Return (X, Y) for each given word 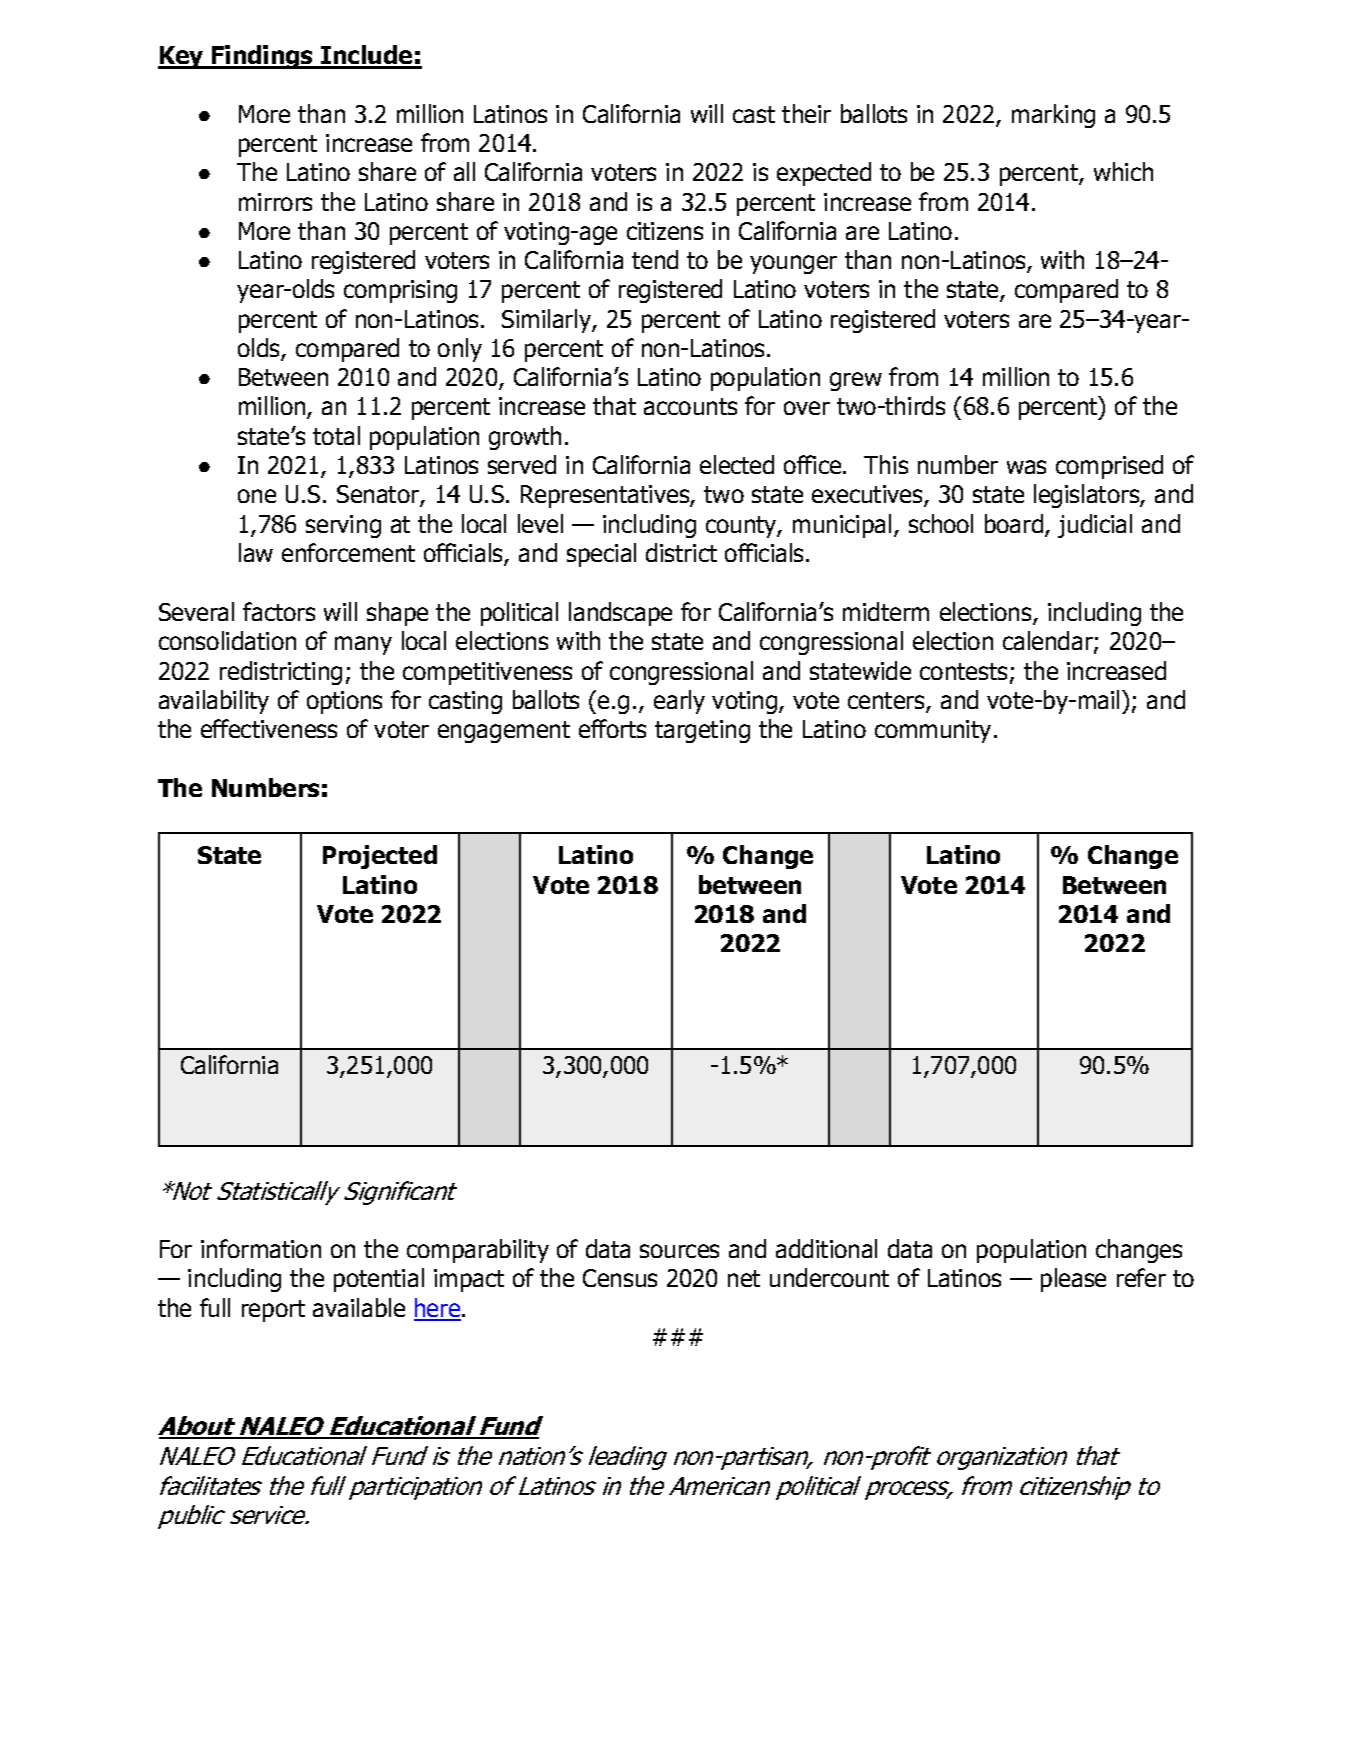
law (256, 552)
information (261, 1248)
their (806, 113)
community (933, 731)
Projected (380, 857)
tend (655, 259)
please (1073, 1280)
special (601, 555)
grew (856, 381)
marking (1053, 116)
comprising (400, 291)
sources (679, 1251)
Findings (263, 57)
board (1014, 523)
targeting (702, 731)
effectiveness (269, 728)
